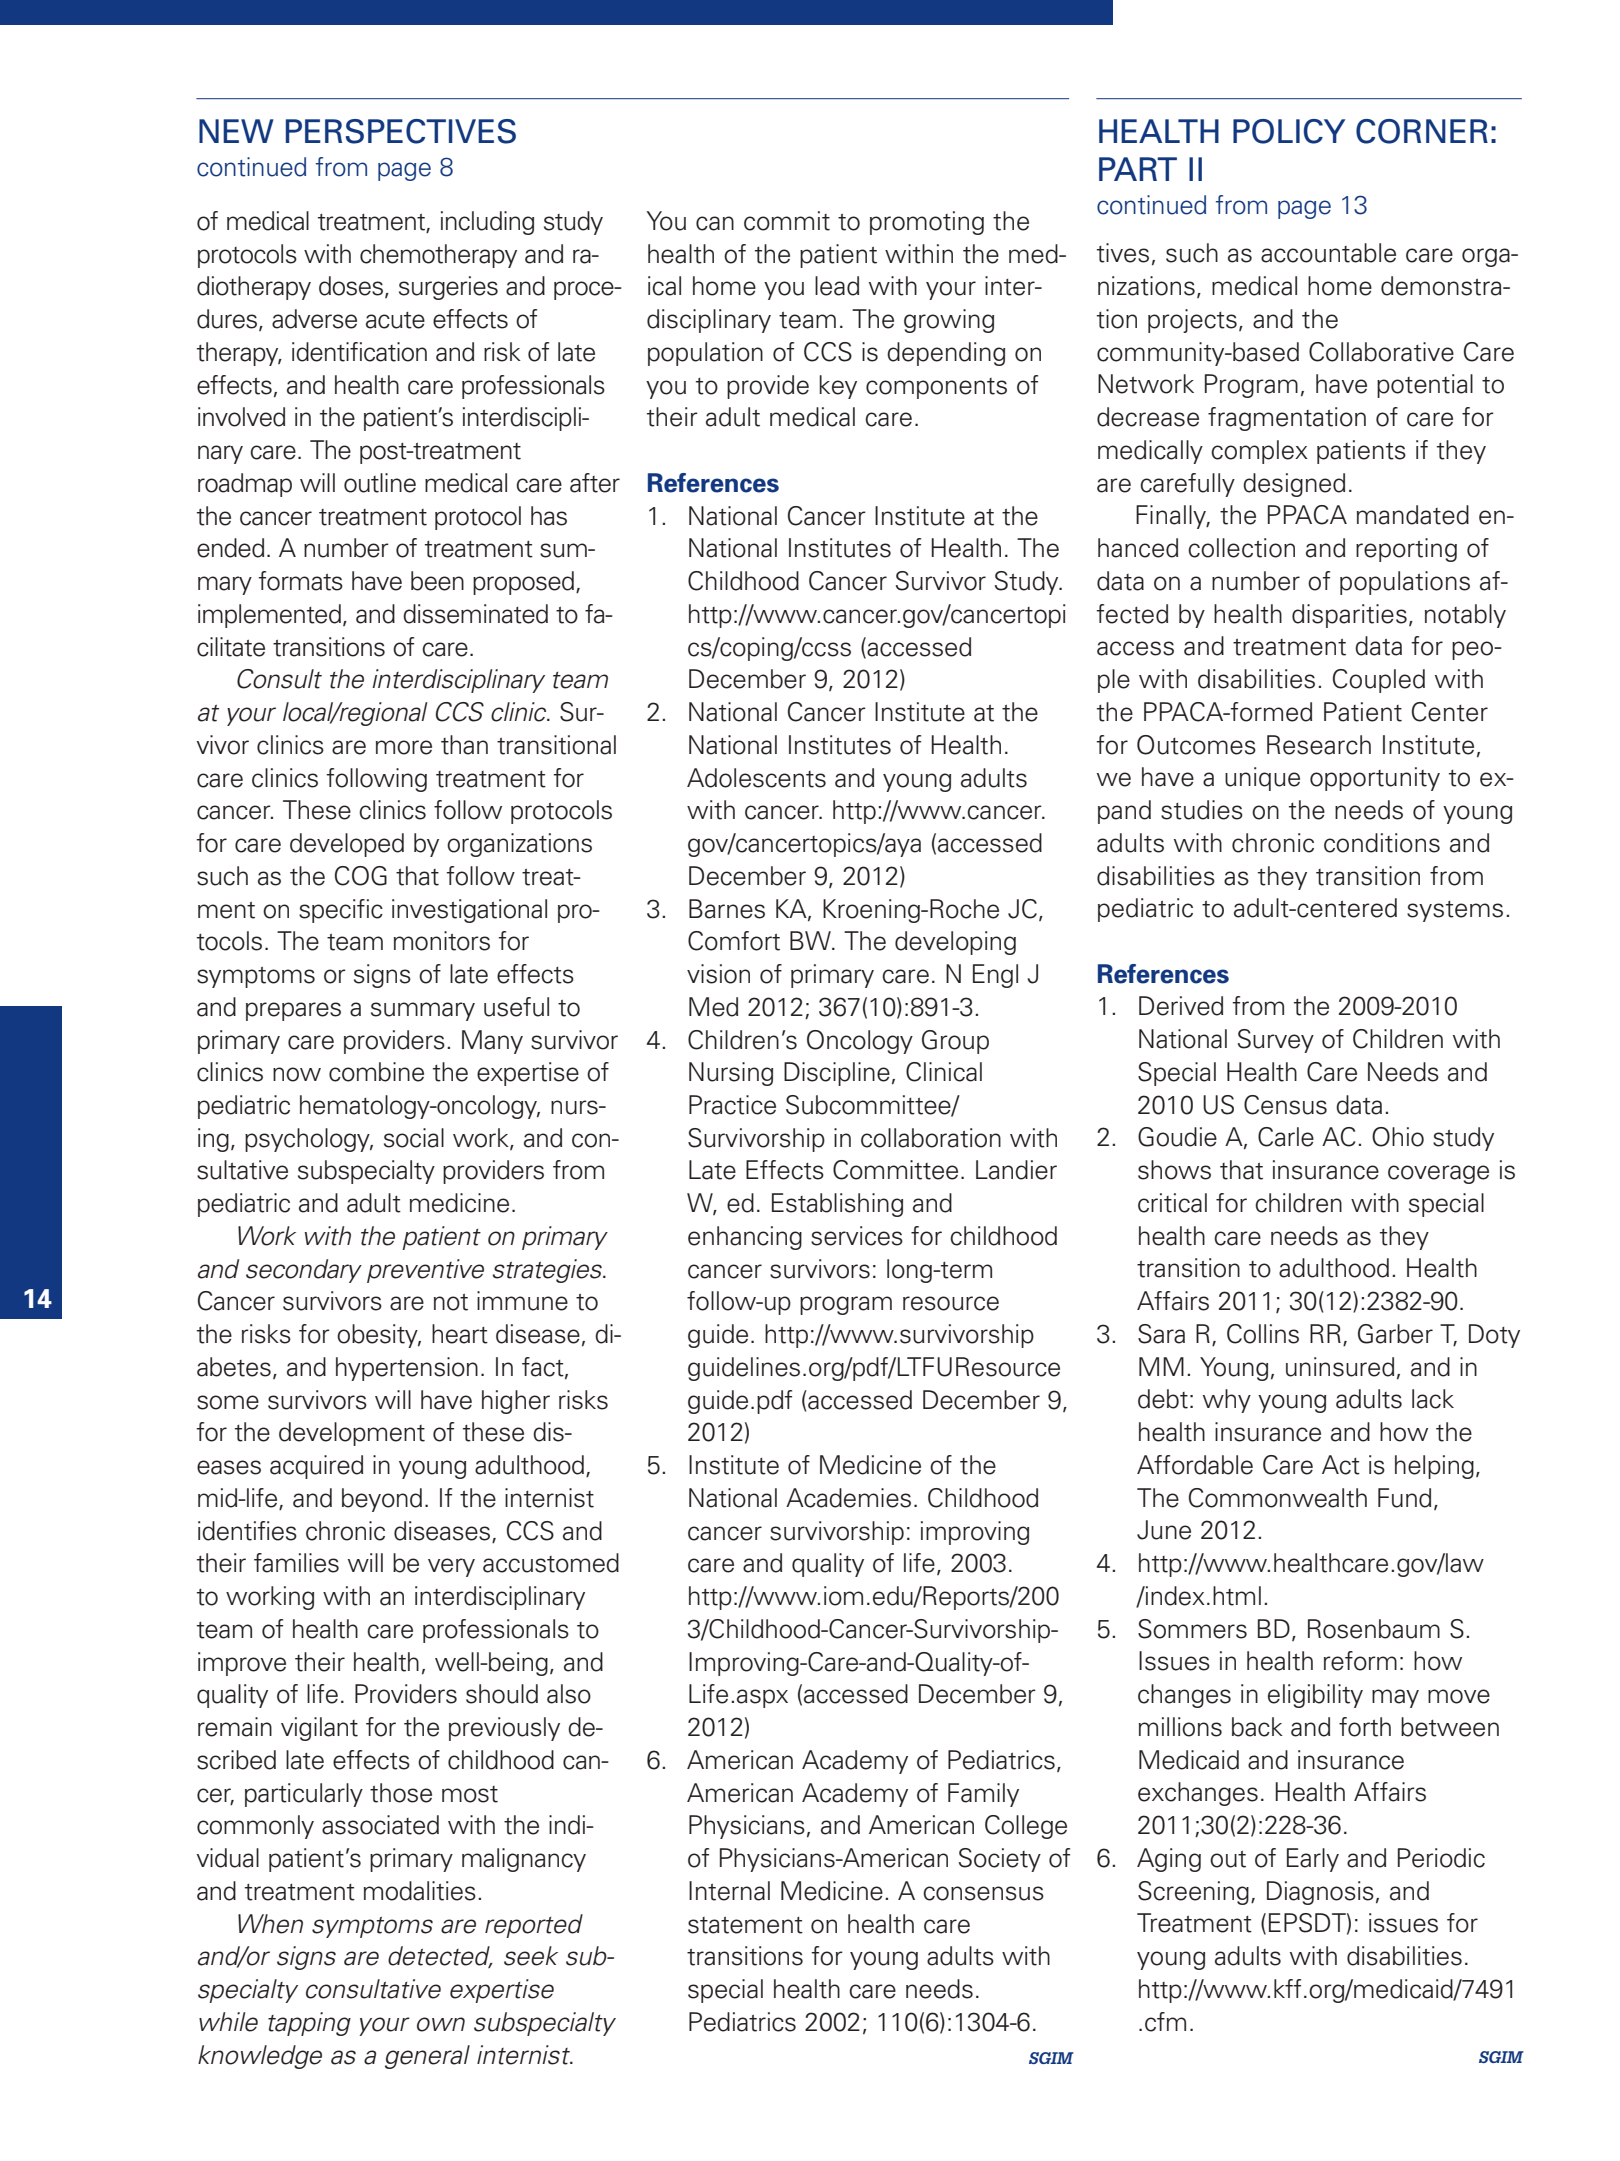 This page has width=1620, height=2161. Describe the element at coordinates (837, 1074) in the page. I see `Discipline` at that location.
